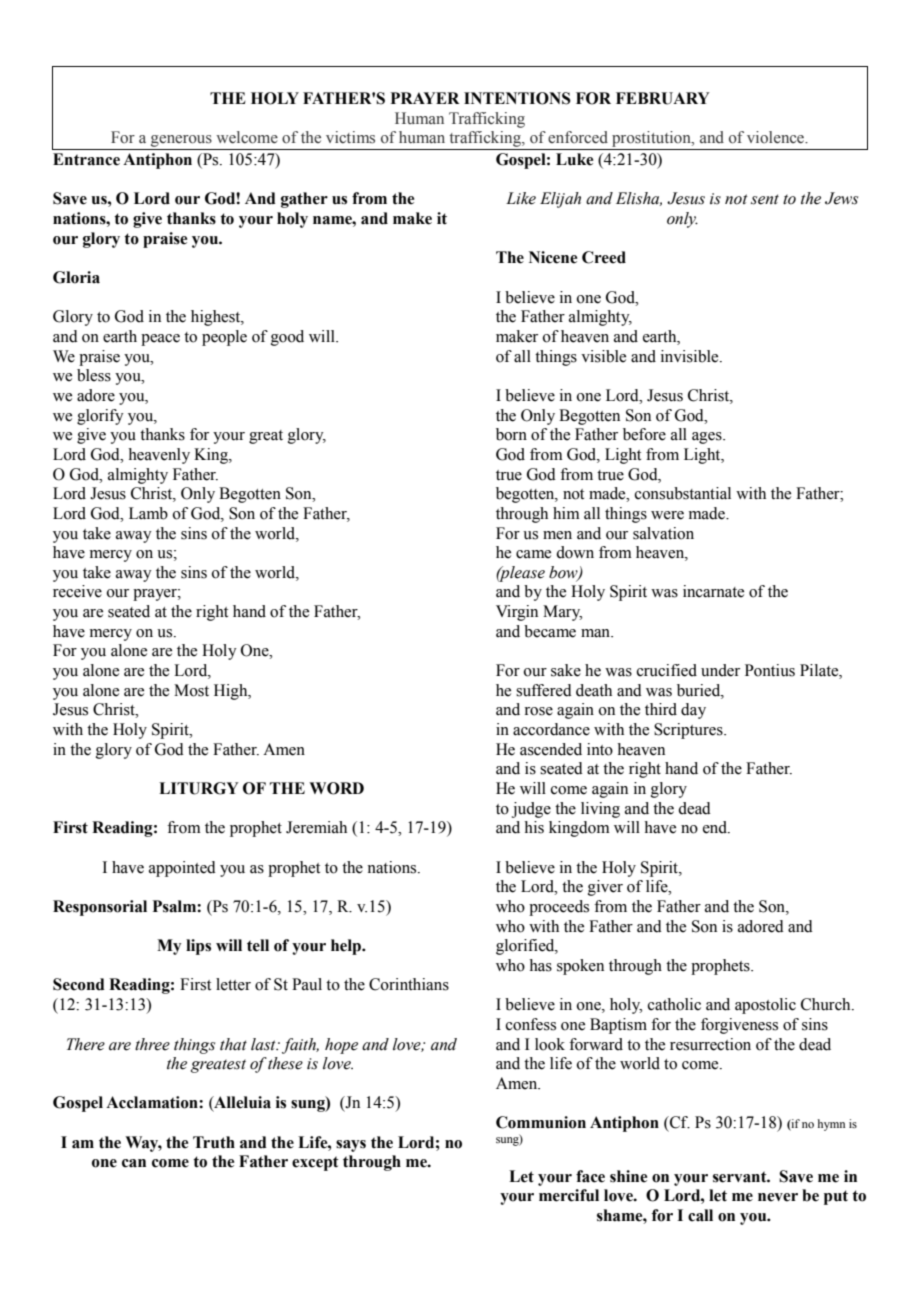 The image size is (924, 1308). What do you see at coordinates (191, 690) in the image?
I see `Most` at bounding box center [191, 690].
